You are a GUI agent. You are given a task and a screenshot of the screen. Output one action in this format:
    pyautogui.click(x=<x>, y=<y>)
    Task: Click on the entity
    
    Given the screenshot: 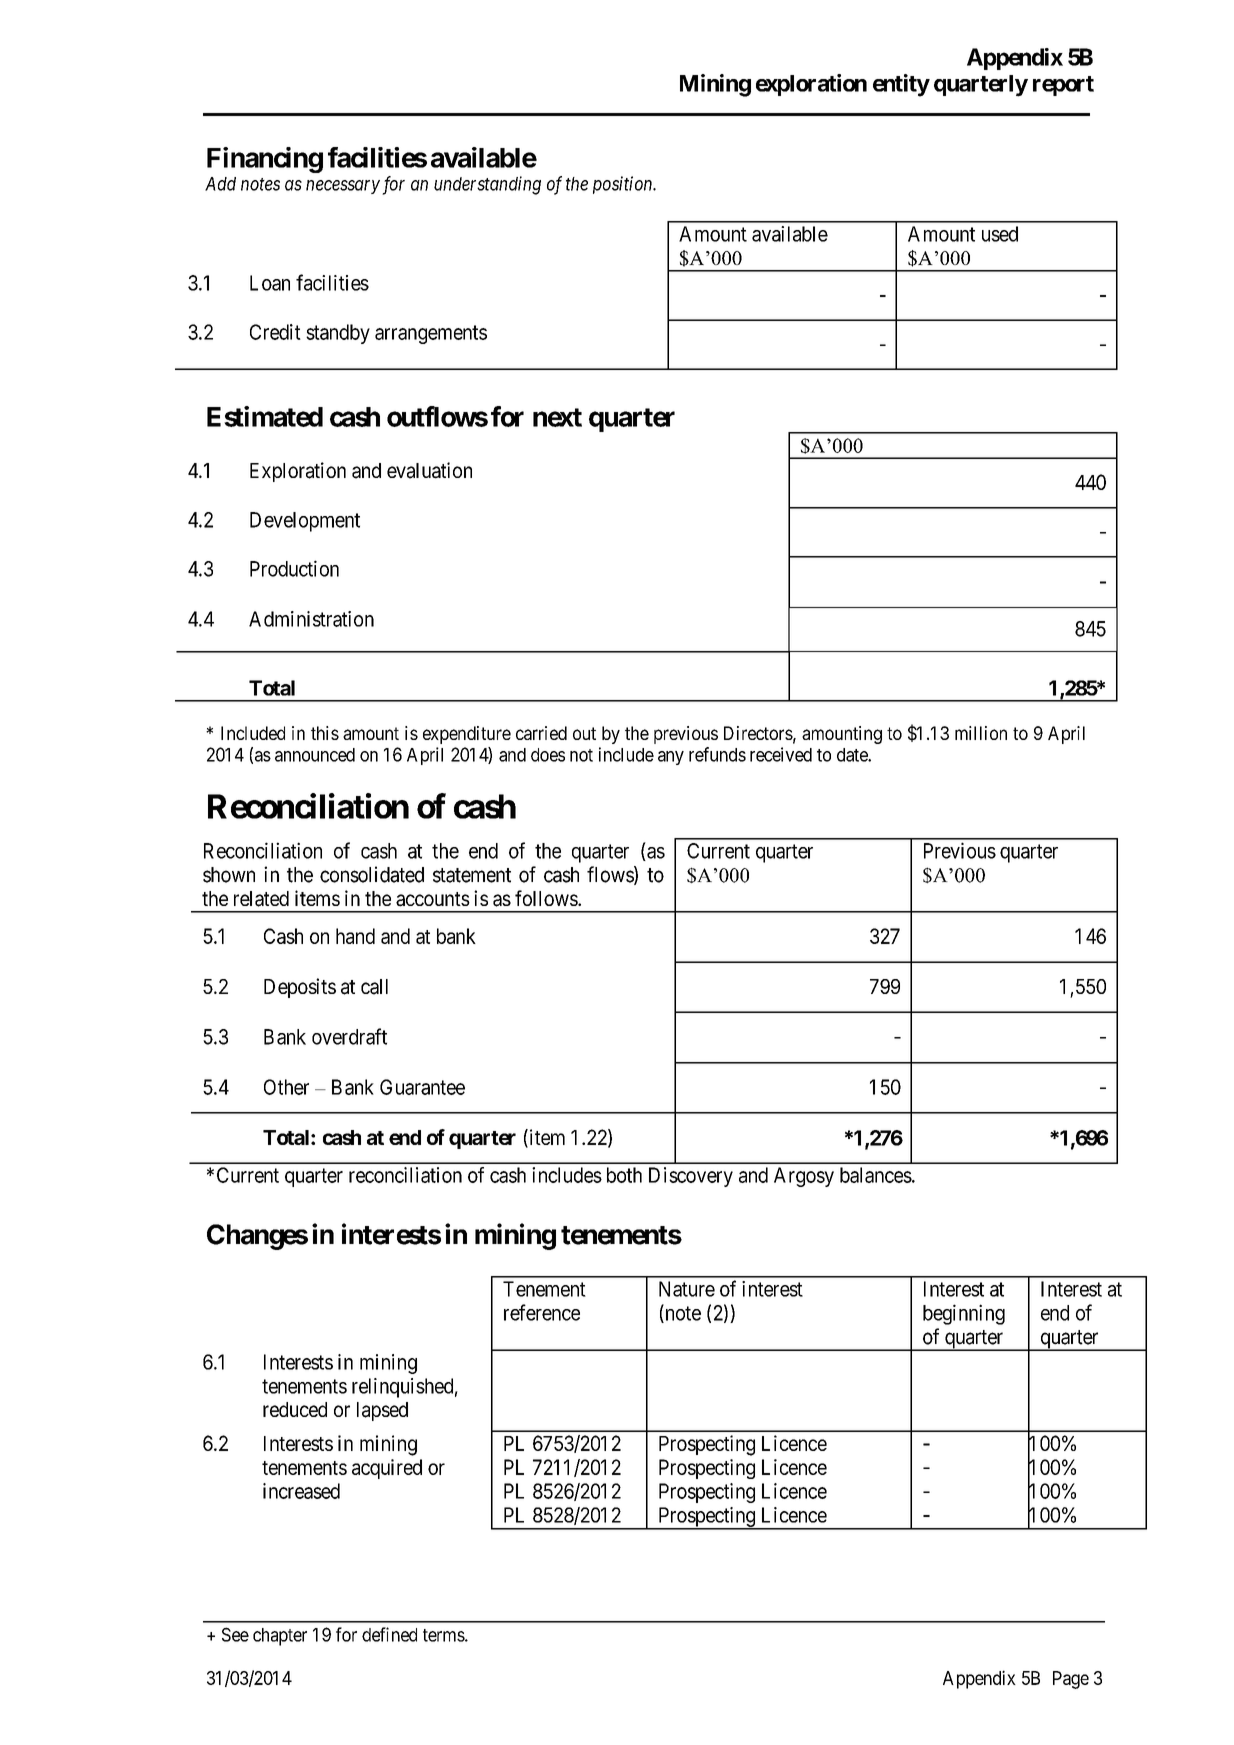 What is the action you would take?
    pyautogui.click(x=901, y=85)
